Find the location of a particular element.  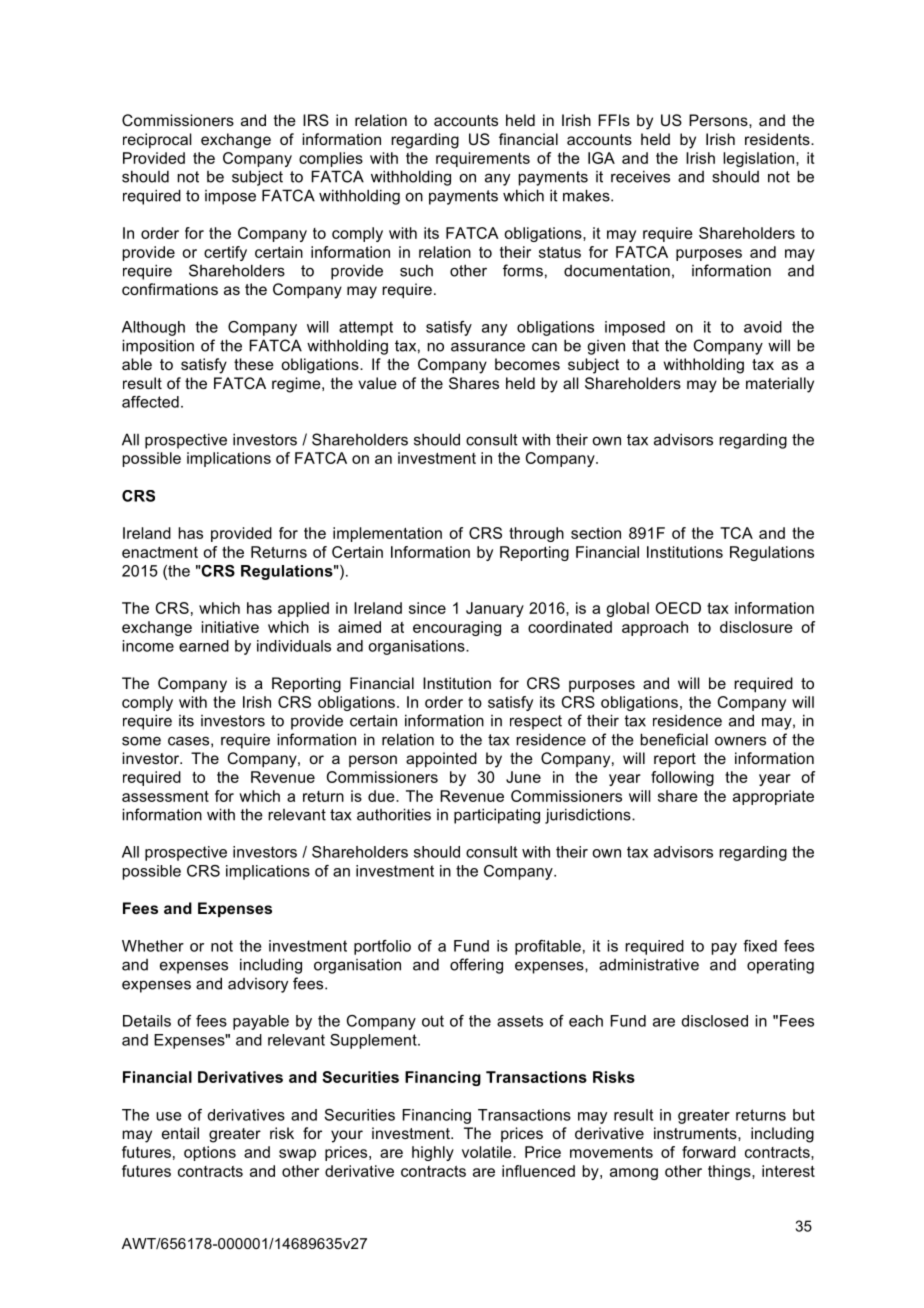

legislation is located at coordinates (758, 159).
